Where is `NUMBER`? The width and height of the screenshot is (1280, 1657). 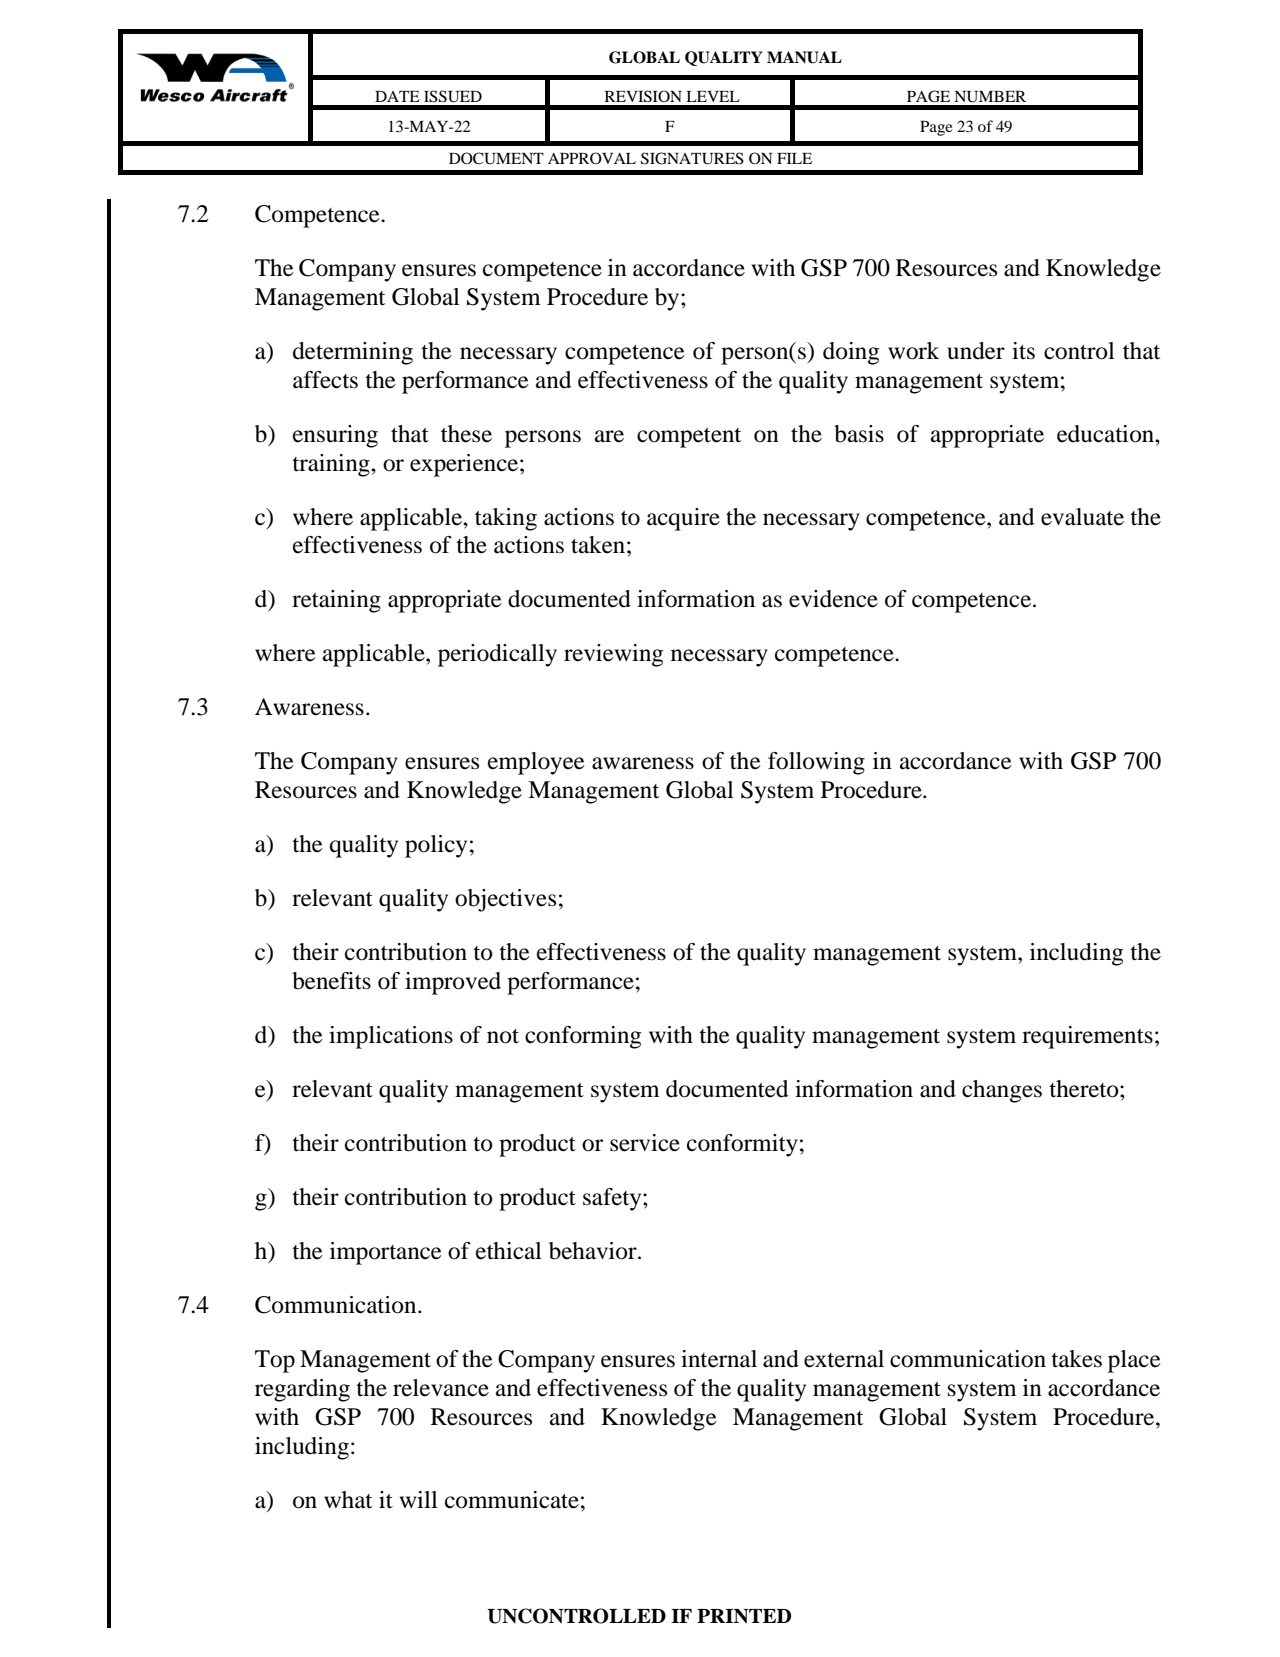
NUMBER is located at coordinates (990, 97).
